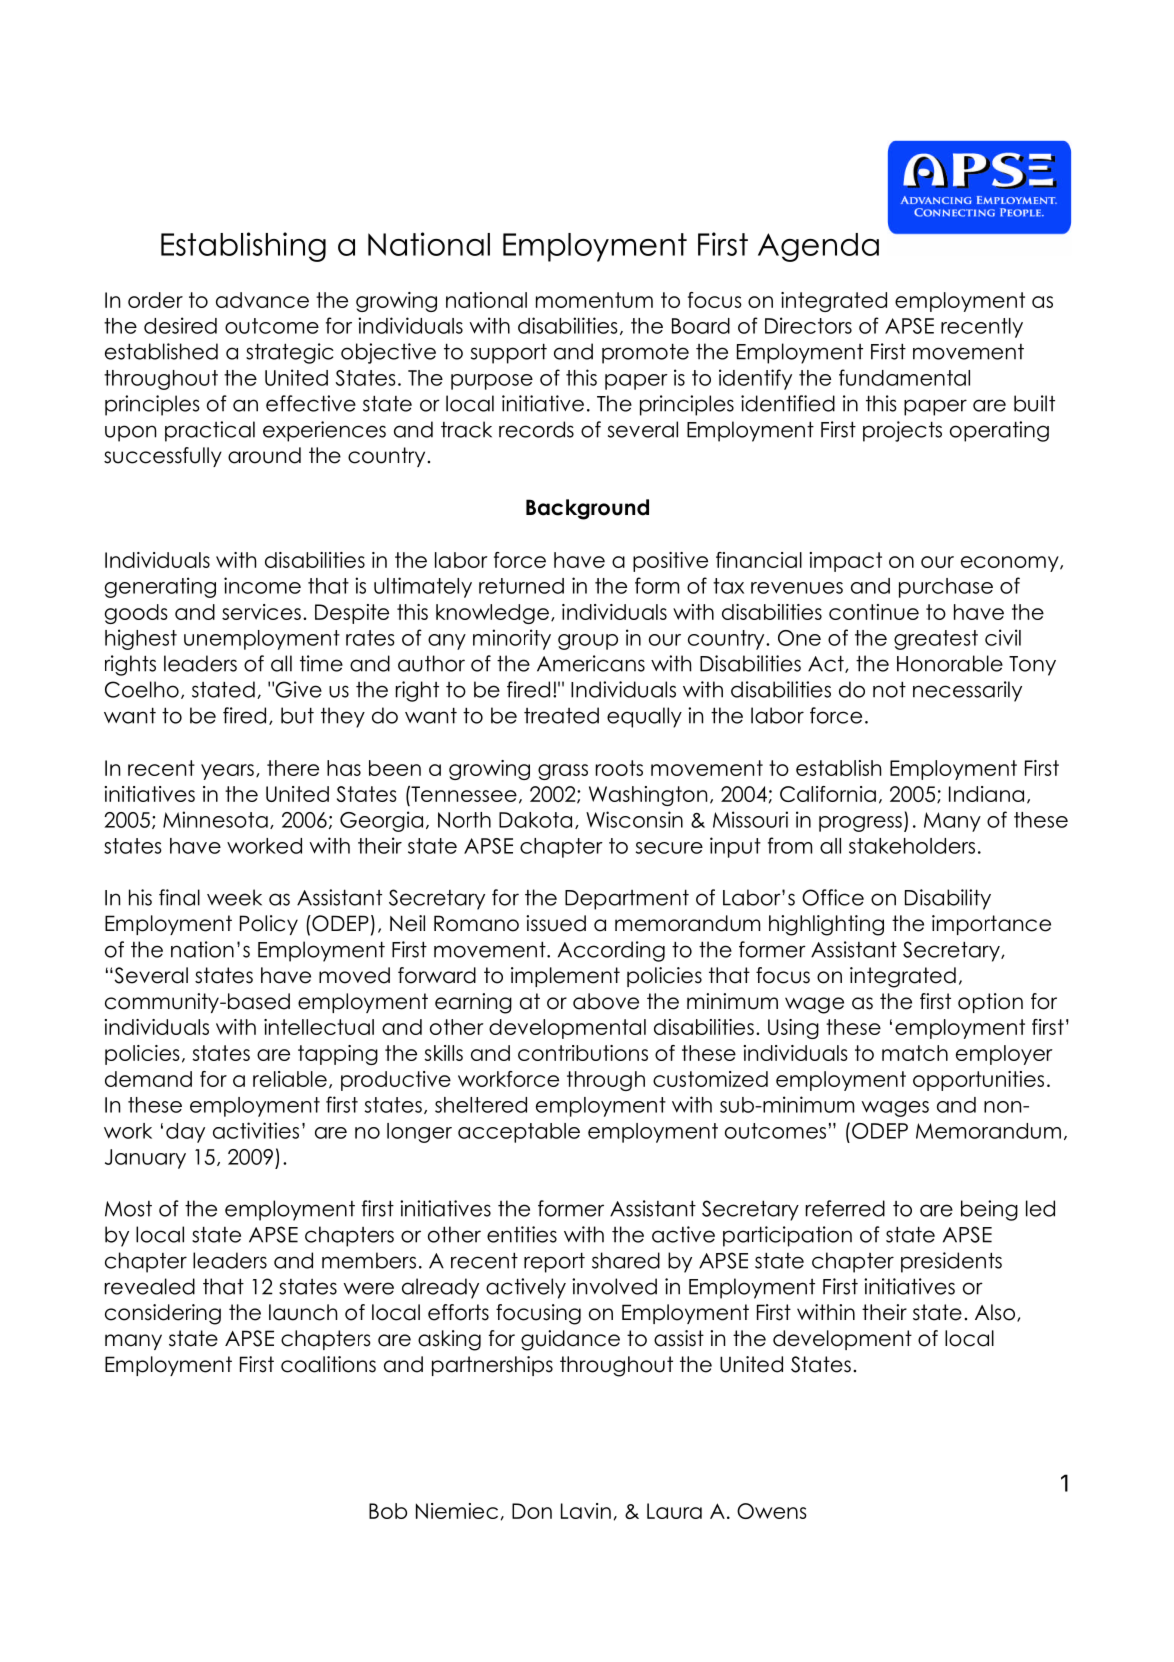  What do you see at coordinates (948, 899) in the screenshot?
I see `Disability` at bounding box center [948, 899].
